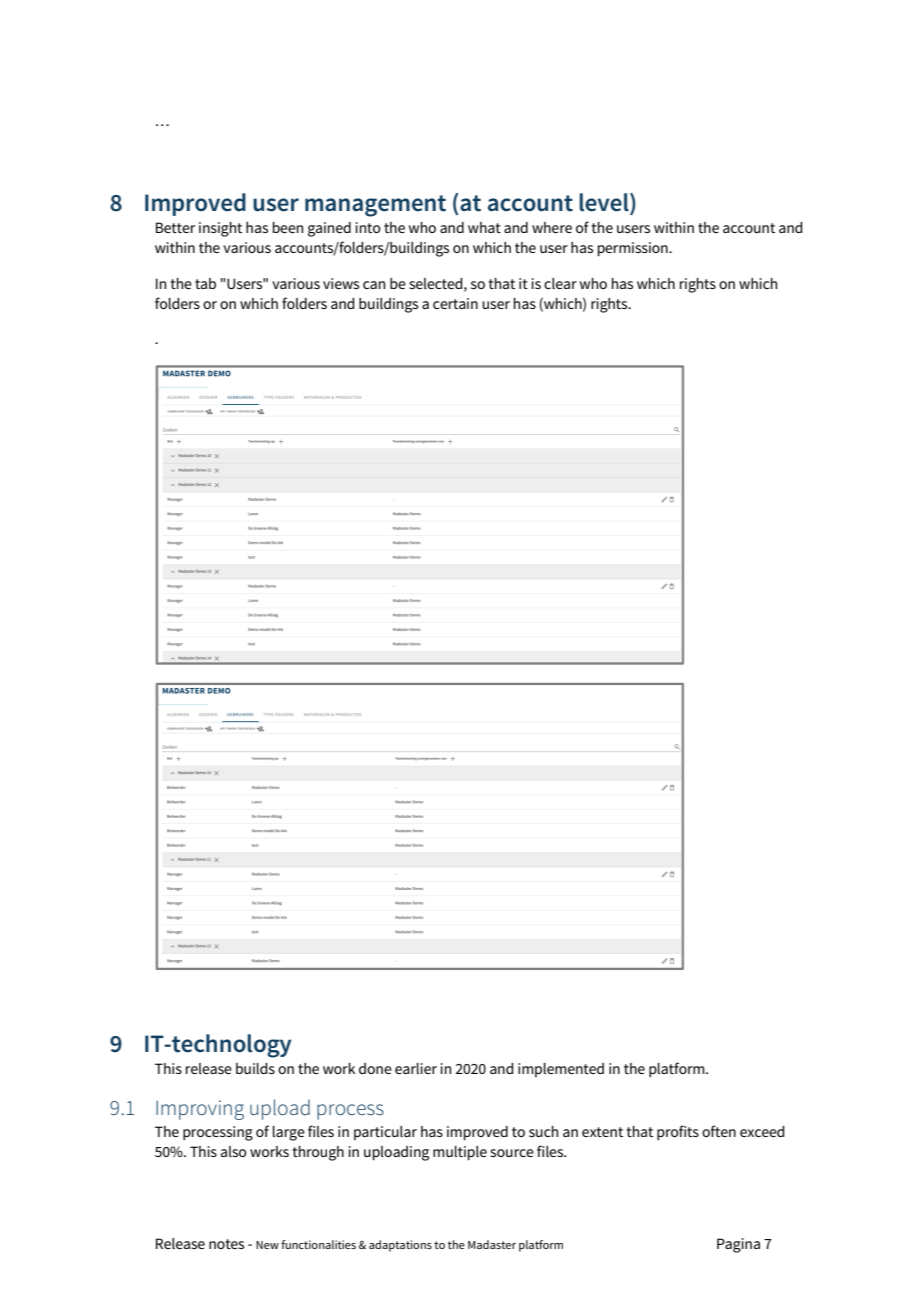 This page has width=924, height=1308. What do you see at coordinates (560, 283) in the page?
I see `clear` at bounding box center [560, 283].
